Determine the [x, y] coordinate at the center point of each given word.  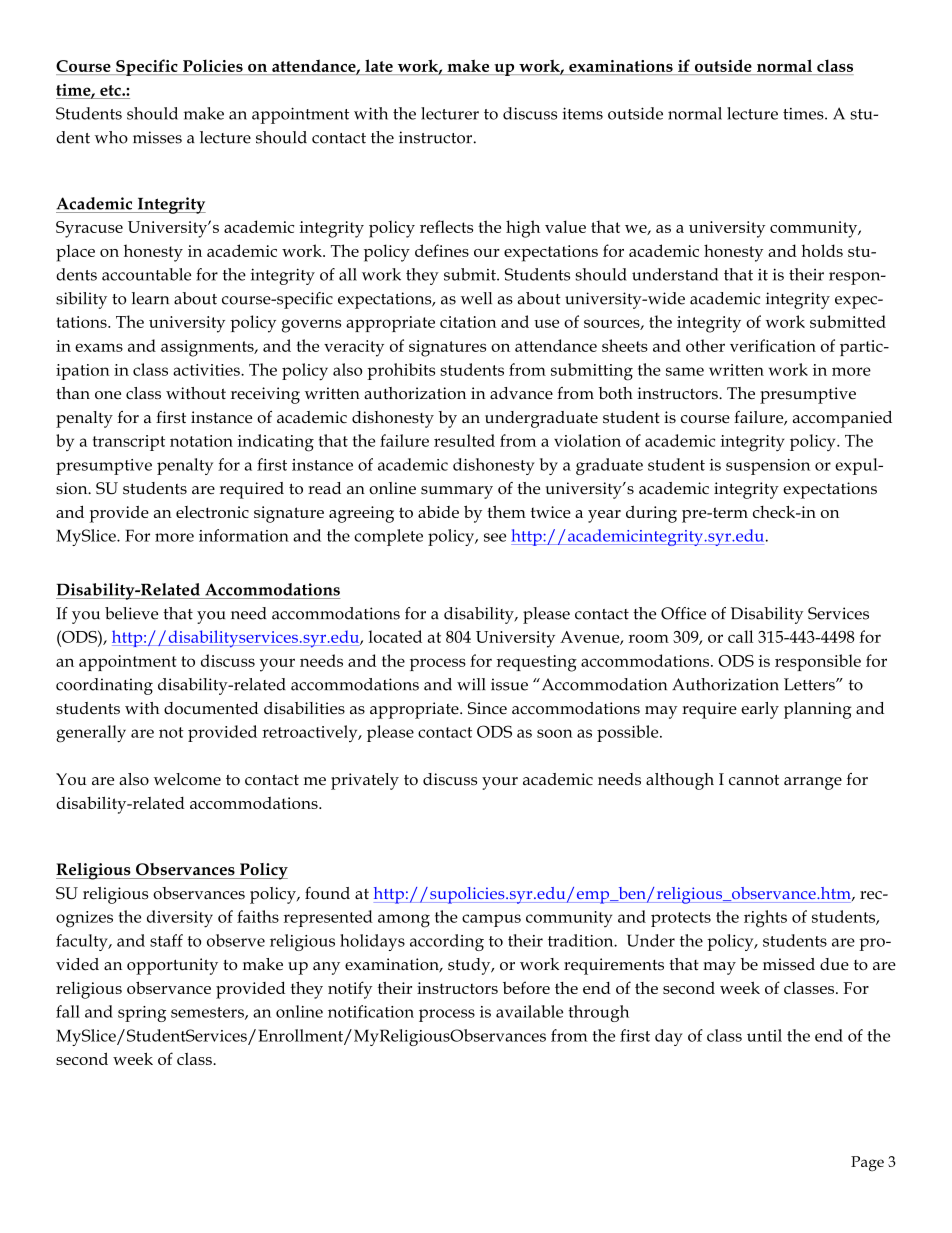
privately [365, 781]
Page [867, 1163]
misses [157, 137]
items [582, 113]
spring [142, 1014]
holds [822, 250]
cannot [754, 780]
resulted [464, 440]
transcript [129, 443]
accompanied [842, 419]
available [529, 1011]
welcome [187, 779]
